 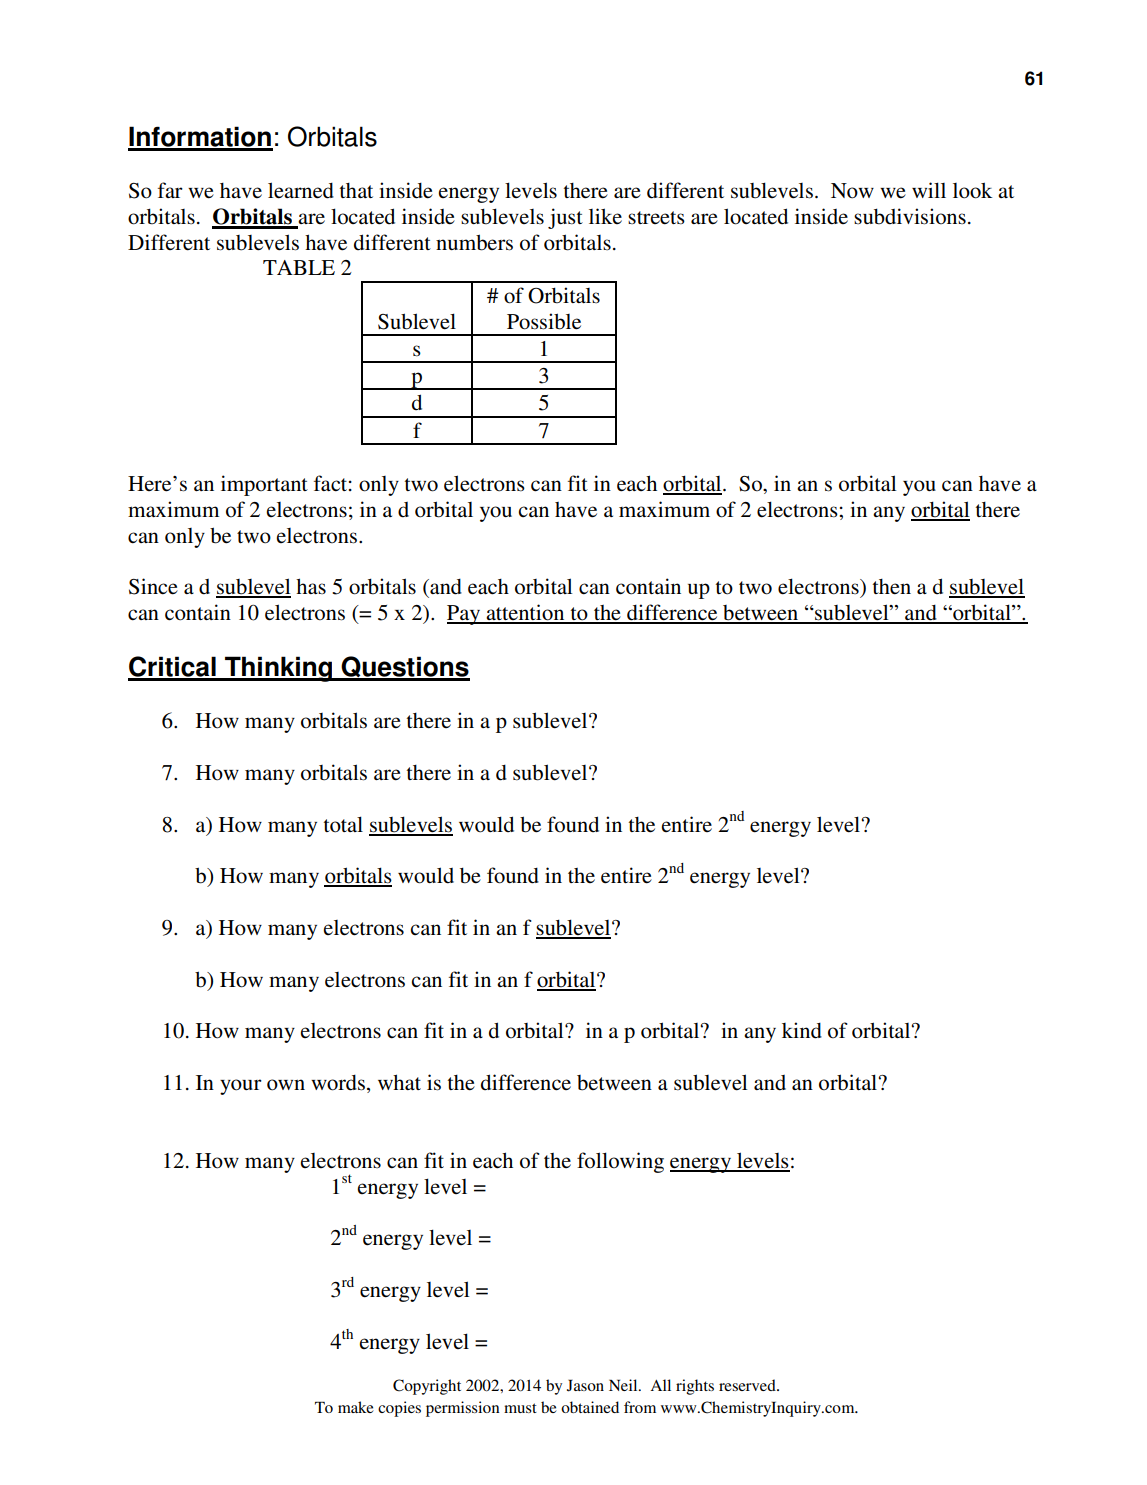 I want to click on attention, so click(x=525, y=613).
